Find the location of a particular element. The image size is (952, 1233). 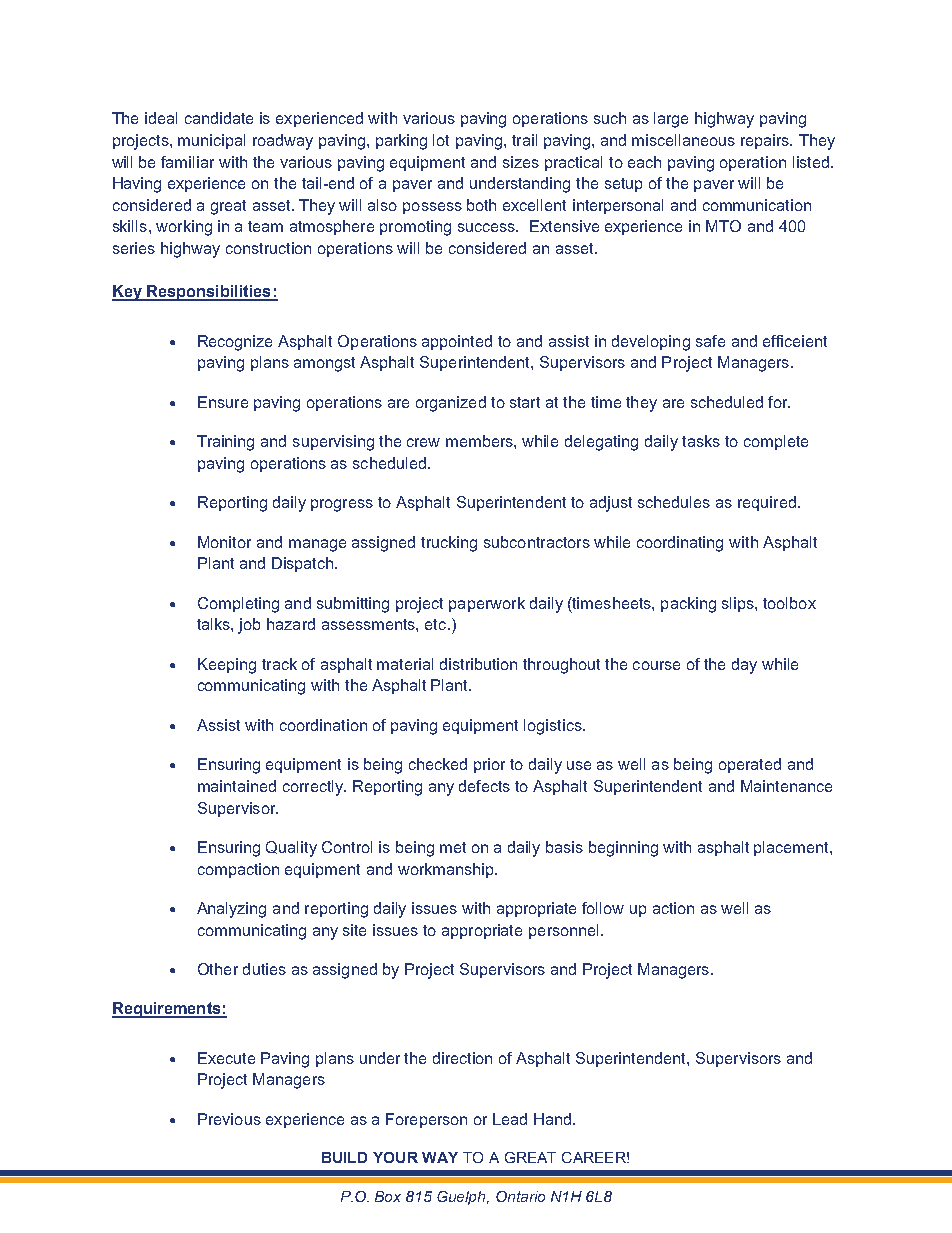

Maintenance is located at coordinates (786, 786).
